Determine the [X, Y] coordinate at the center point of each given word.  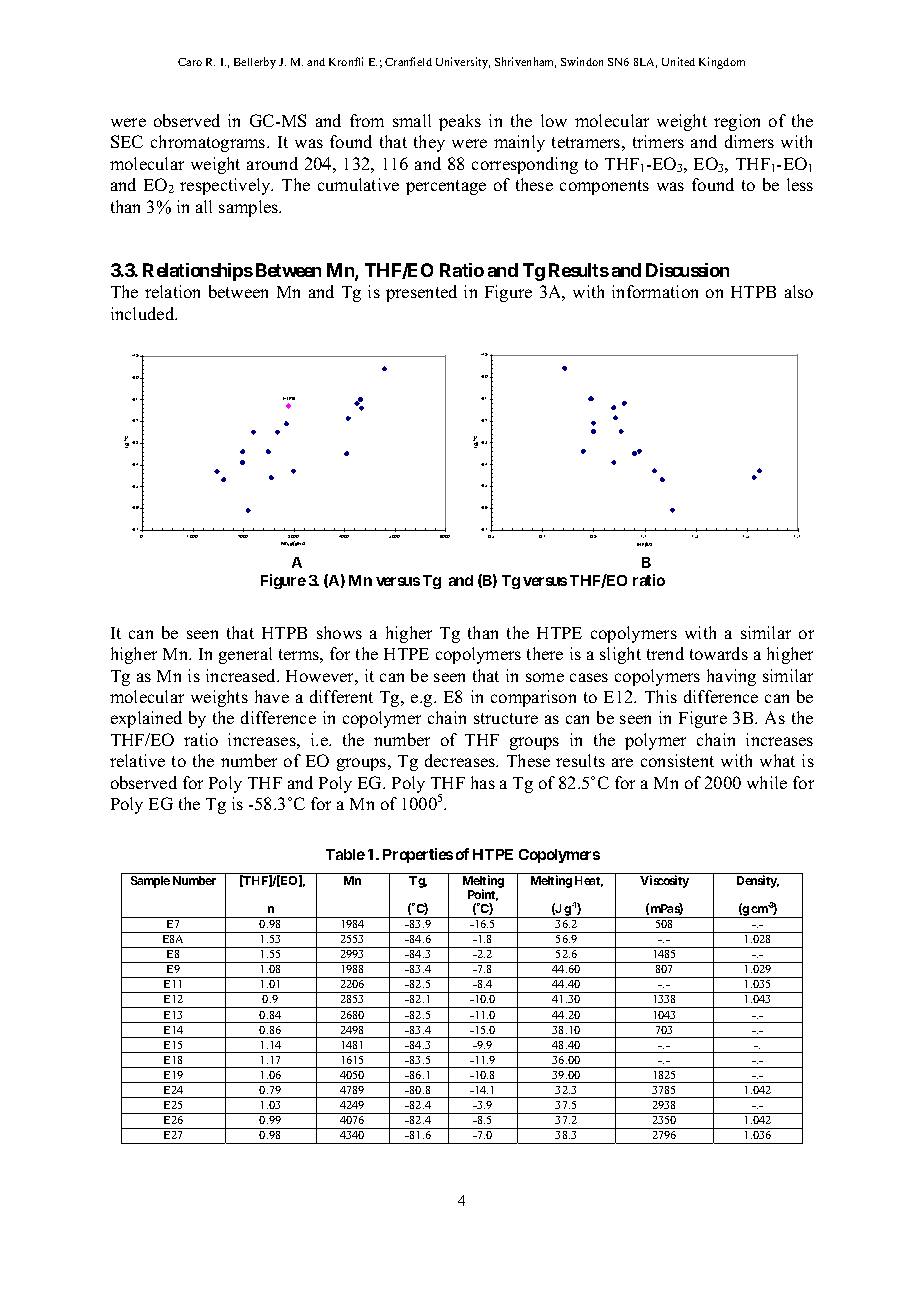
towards [719, 653]
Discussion [687, 270]
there [545, 653]
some [545, 677]
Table [345, 854]
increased [242, 675]
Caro [190, 62]
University [463, 63]
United [678, 61]
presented [421, 293]
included [144, 313]
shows [339, 632]
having [731, 677]
